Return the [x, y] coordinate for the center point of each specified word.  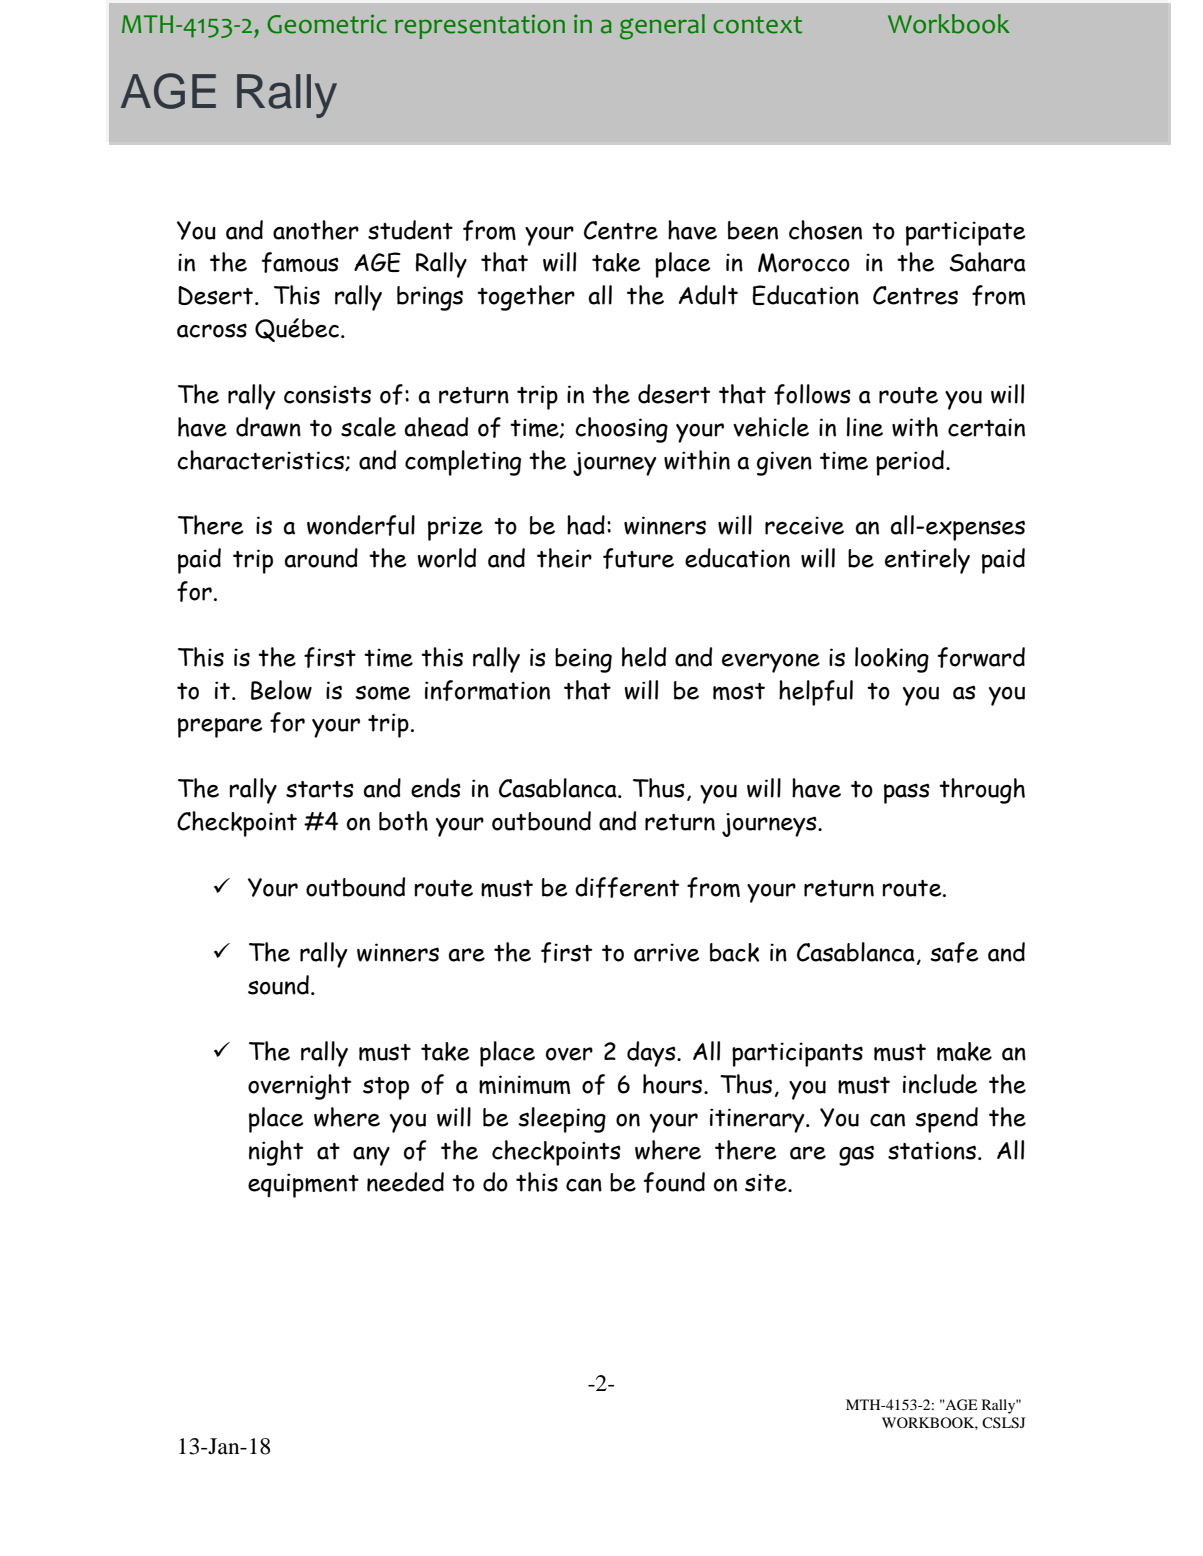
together [526, 298]
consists [327, 394]
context [757, 25]
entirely [927, 561]
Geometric [327, 24]
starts [320, 789]
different [627, 887]
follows [812, 394]
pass [907, 793]
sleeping [562, 1120]
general [662, 27]
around [321, 558]
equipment [303, 1185]
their [564, 558]
